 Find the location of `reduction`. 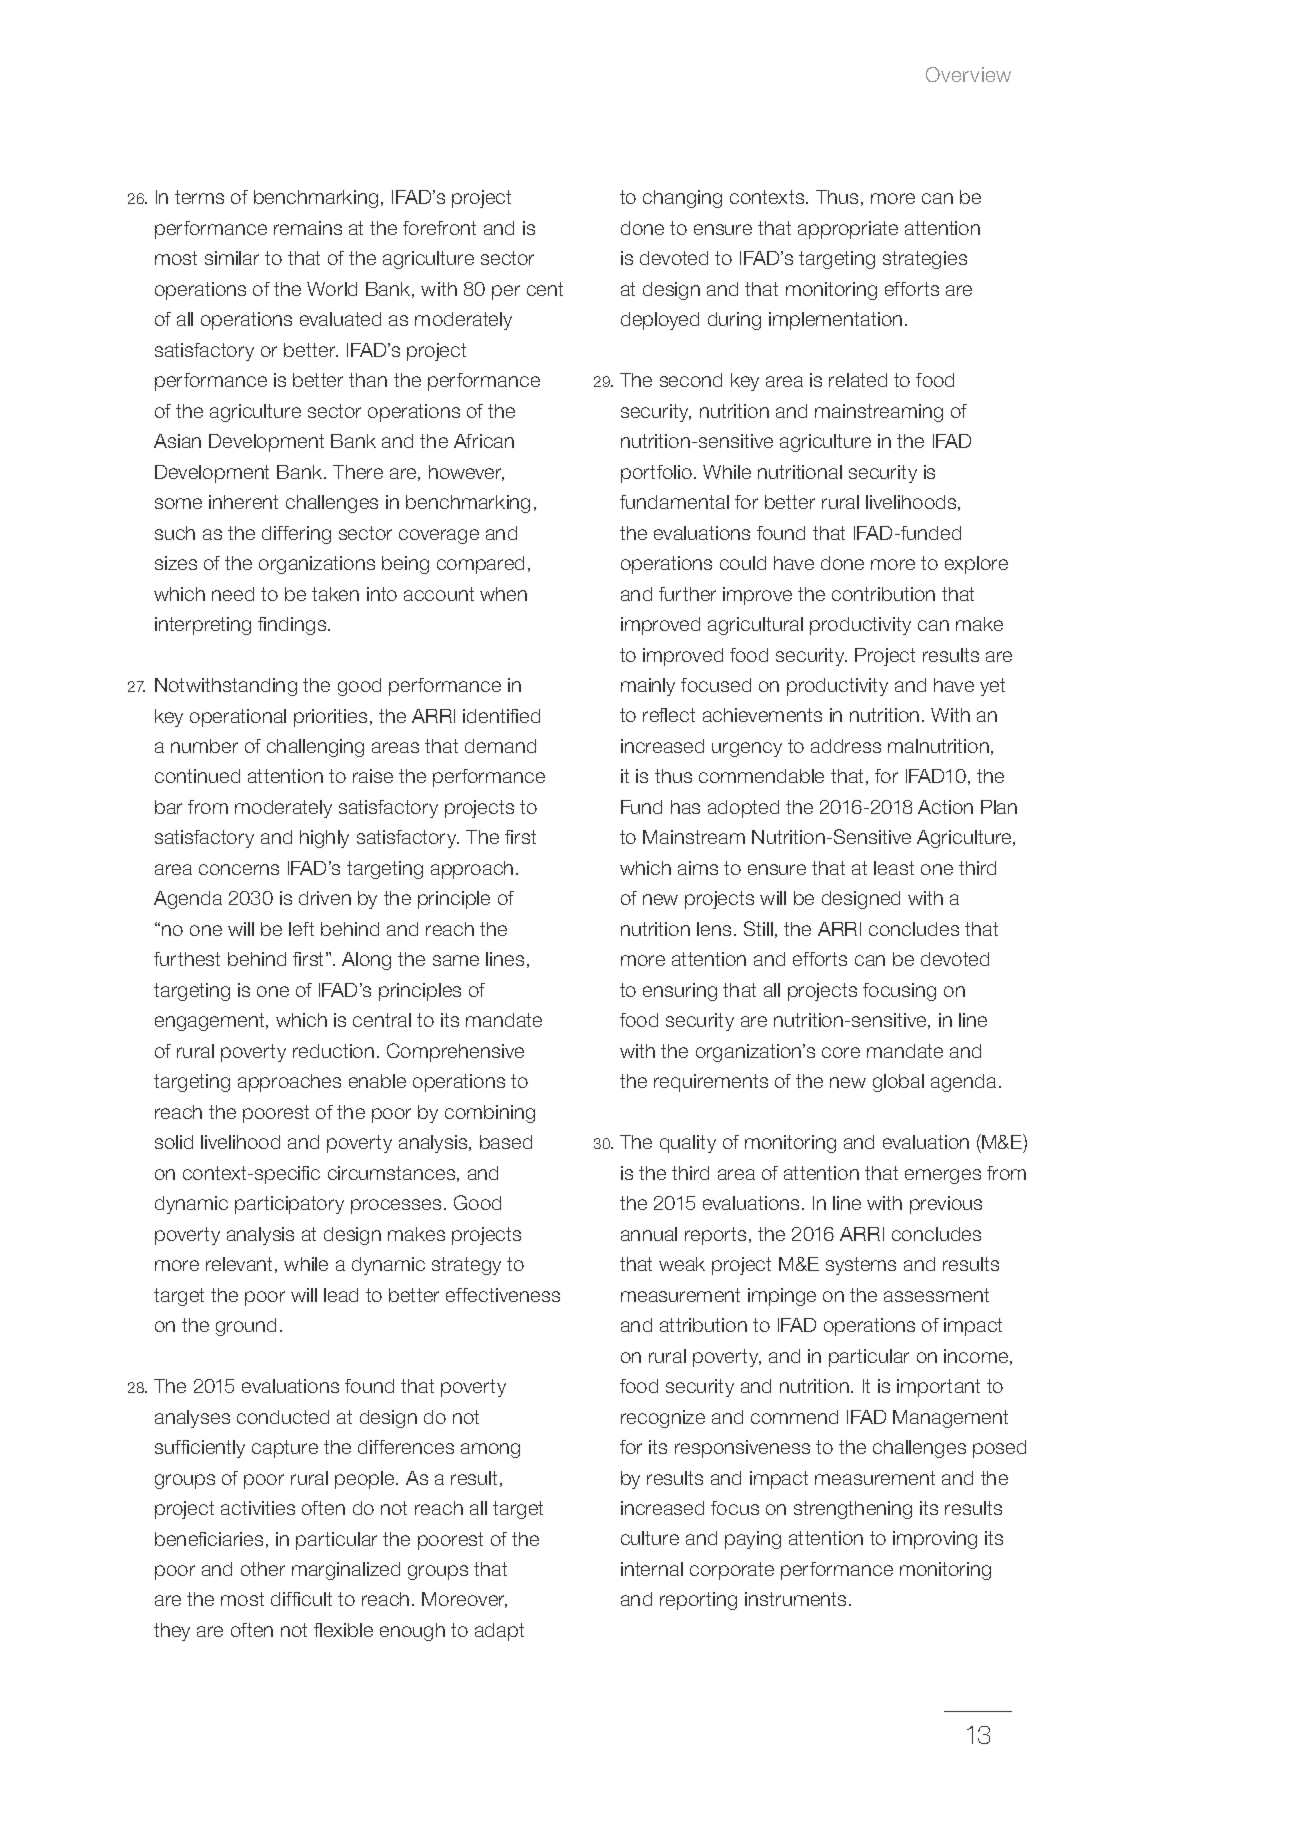

reduction is located at coordinates (333, 1051).
